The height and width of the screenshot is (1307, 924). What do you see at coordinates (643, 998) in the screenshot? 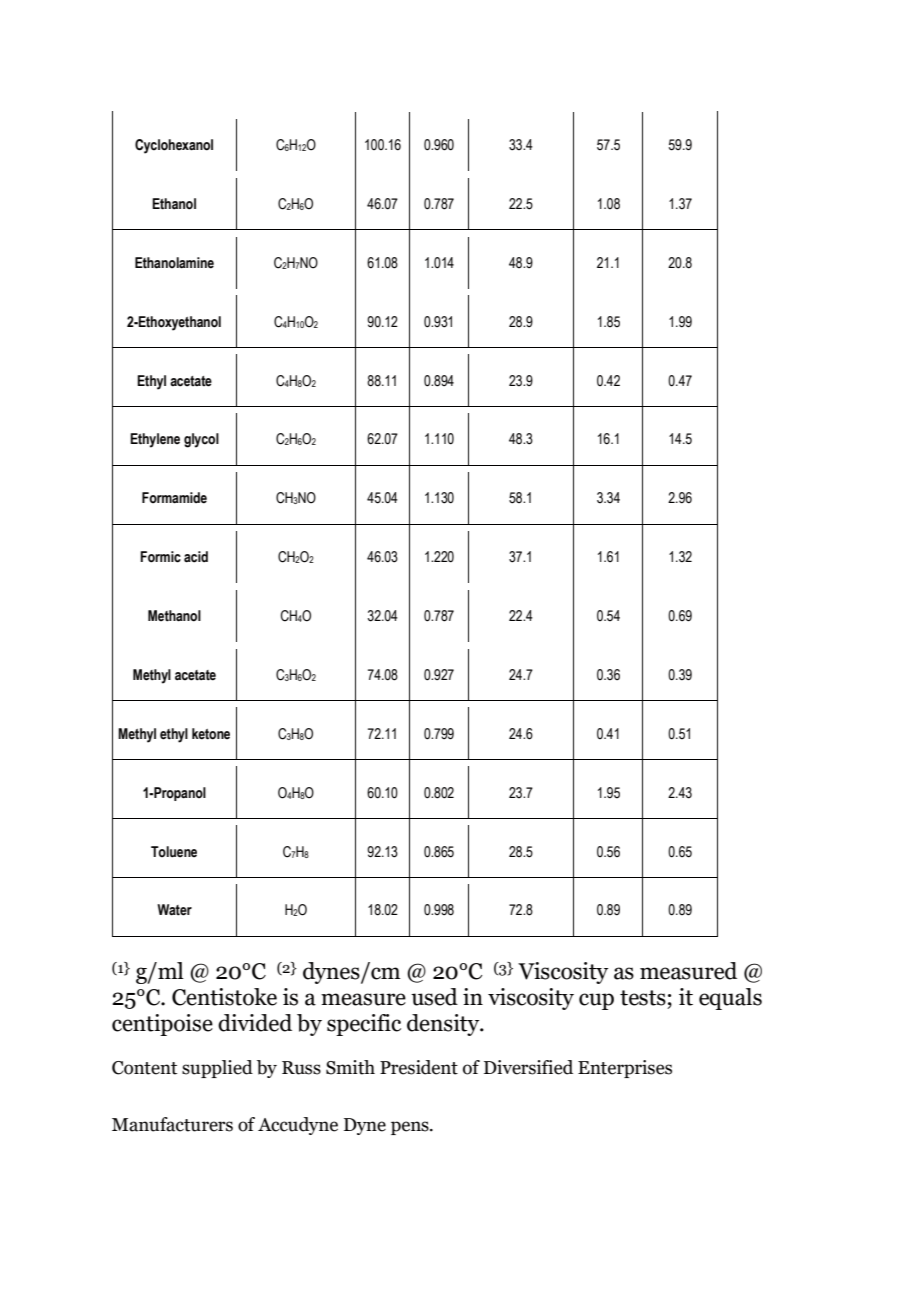
I see `tests` at bounding box center [643, 998].
